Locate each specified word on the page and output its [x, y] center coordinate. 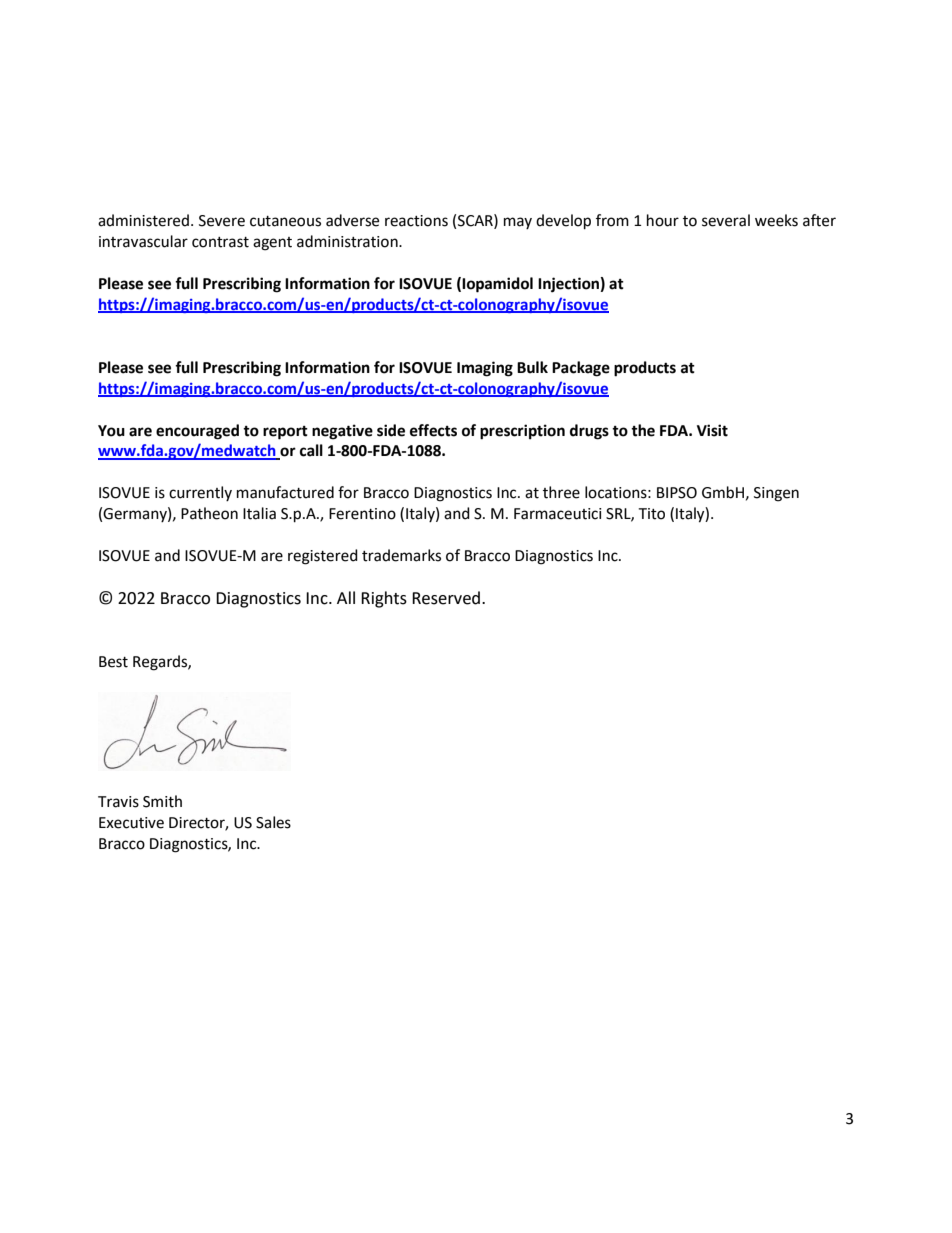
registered [323, 557]
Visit [712, 430]
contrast [220, 242]
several [726, 220]
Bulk [532, 367]
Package [581, 369]
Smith [162, 801]
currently [200, 493]
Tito [651, 514]
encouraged [197, 432]
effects [433, 430]
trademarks [401, 555]
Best [113, 662]
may [518, 223]
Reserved [446, 598]
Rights [384, 599]
